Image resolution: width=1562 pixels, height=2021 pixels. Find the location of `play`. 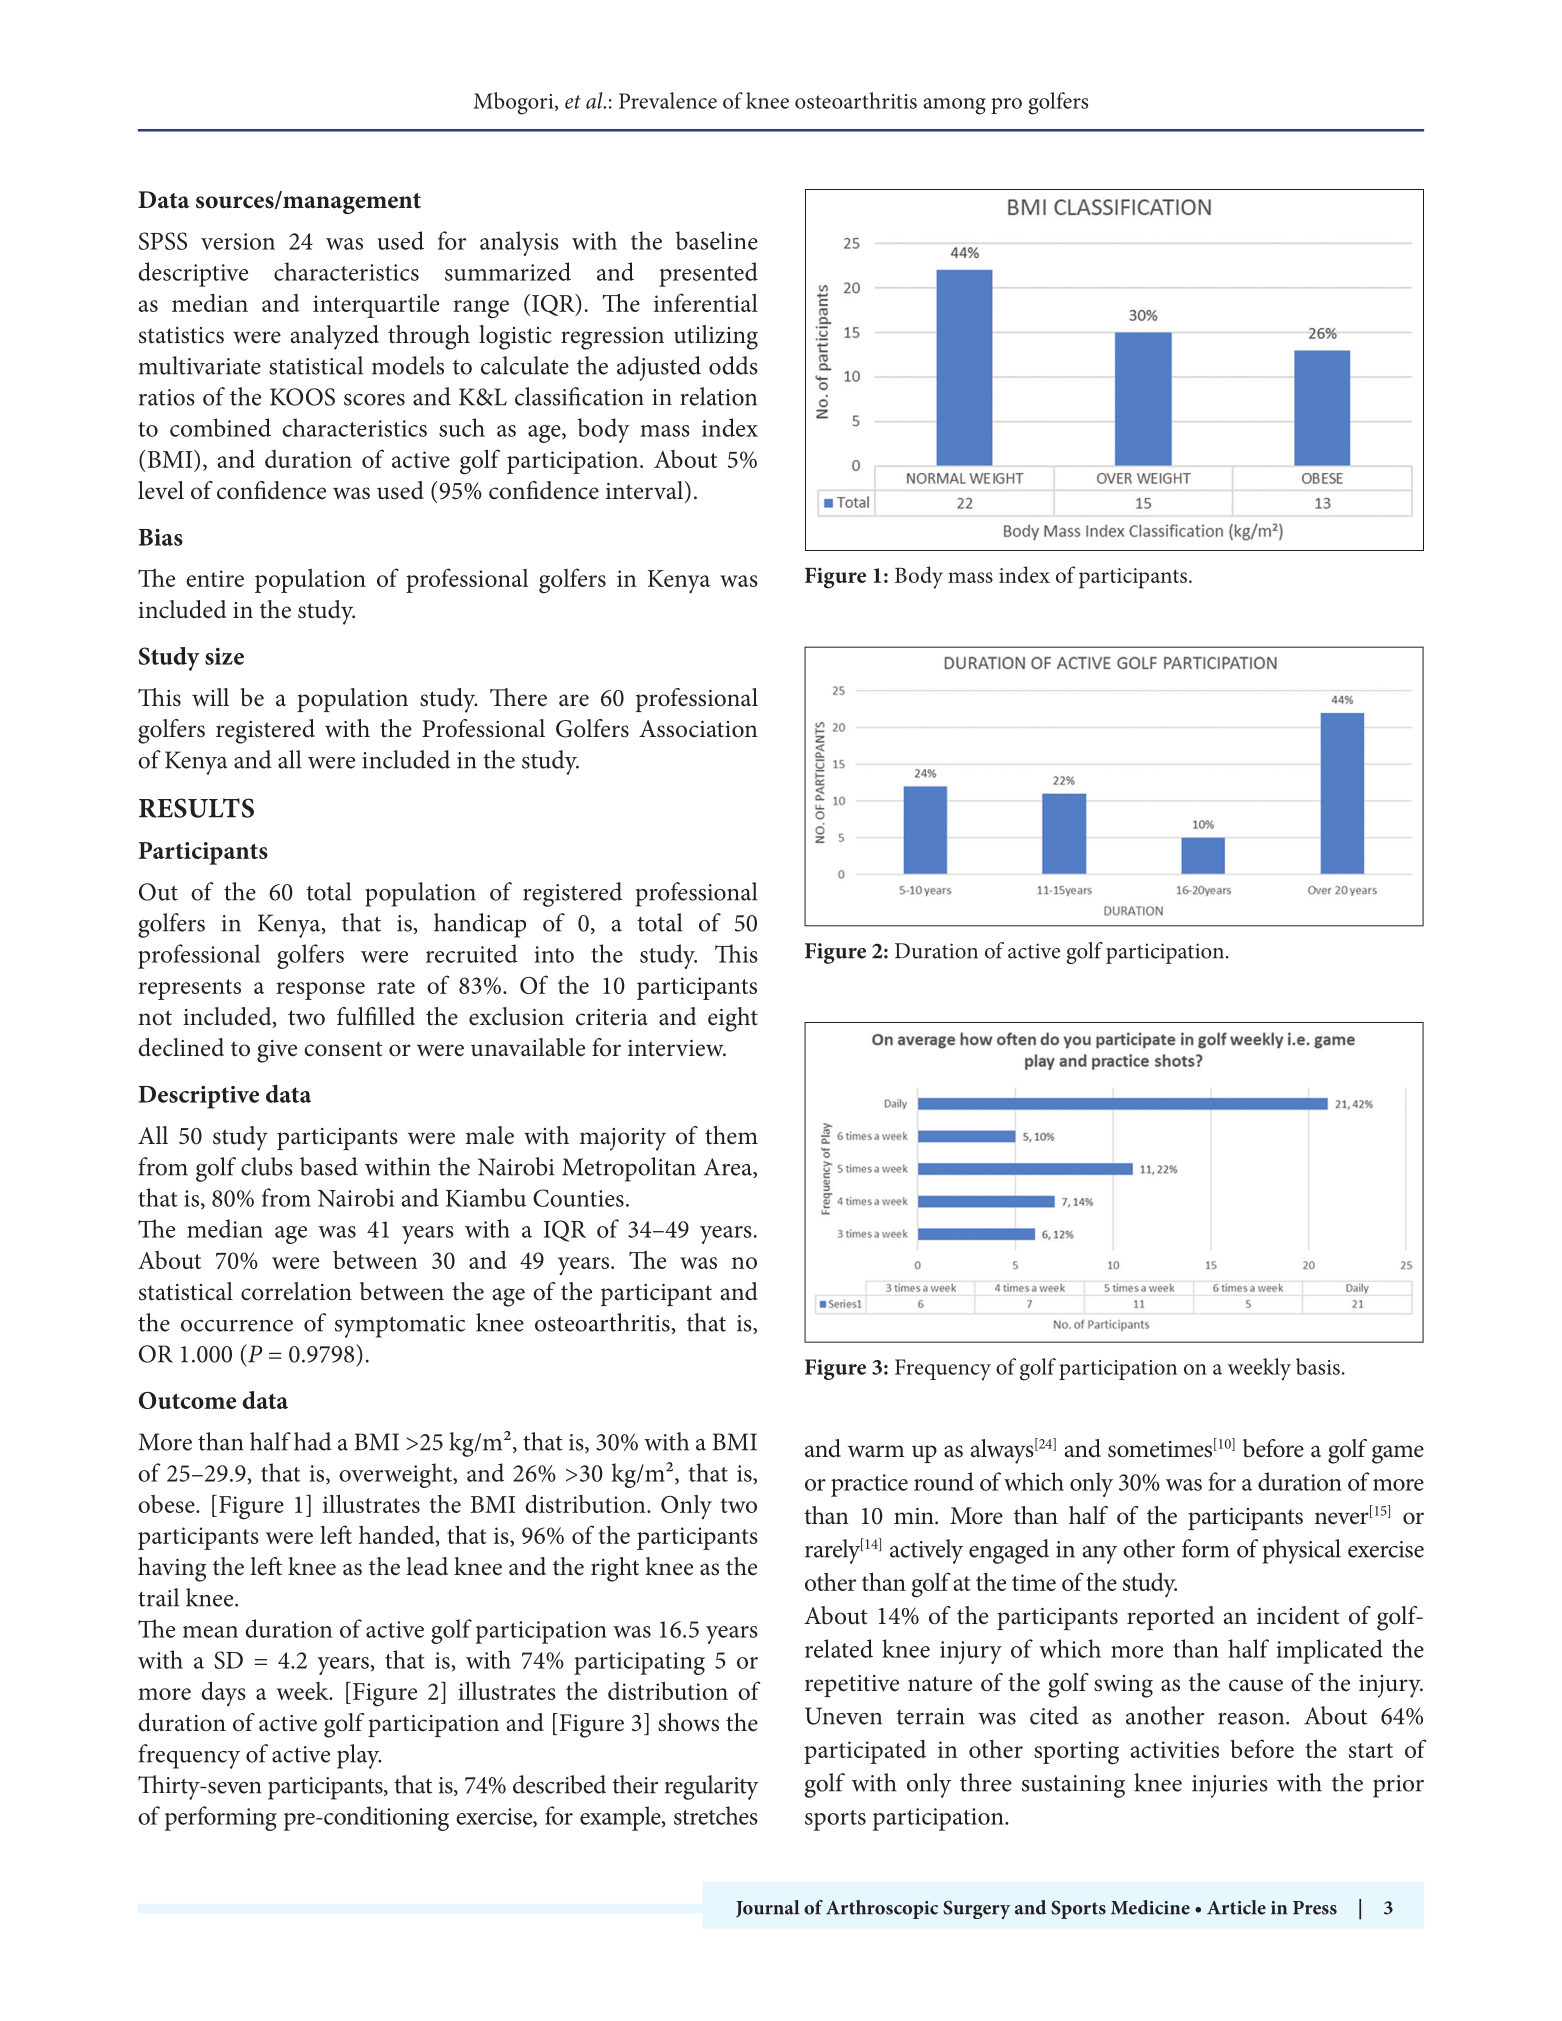

play is located at coordinates (359, 1756).
